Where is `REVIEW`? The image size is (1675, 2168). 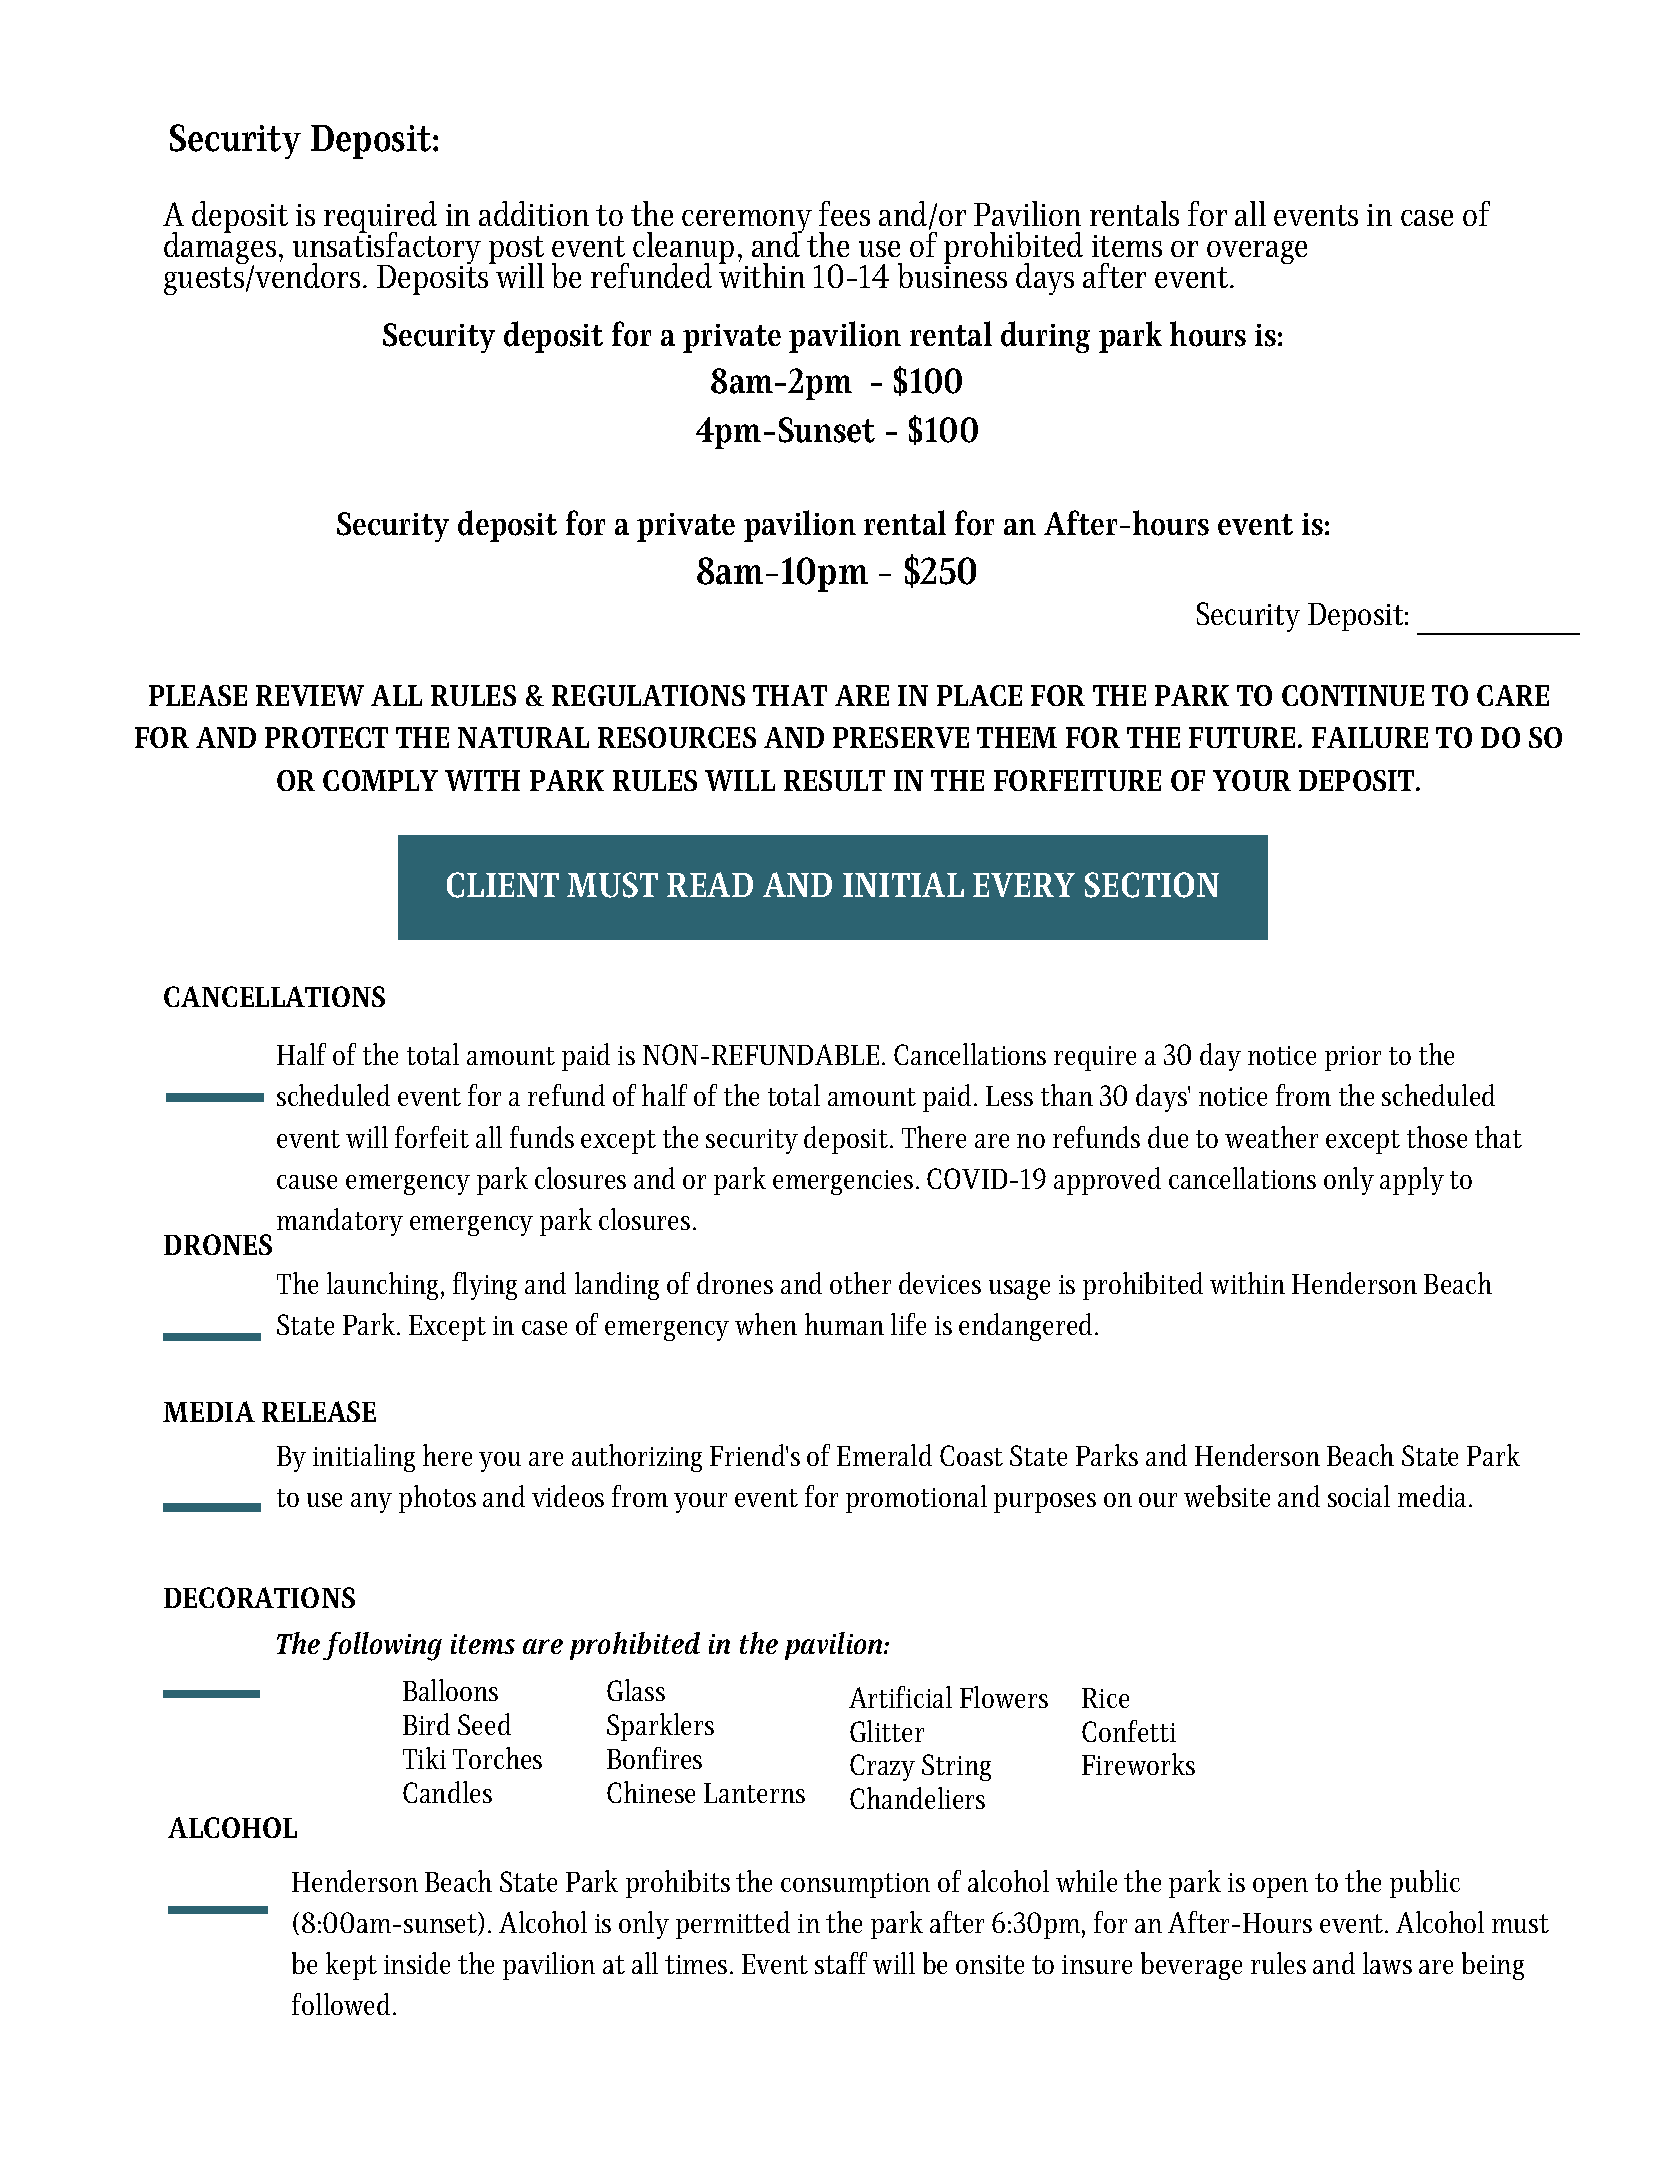
REVIEW is located at coordinates (310, 695).
